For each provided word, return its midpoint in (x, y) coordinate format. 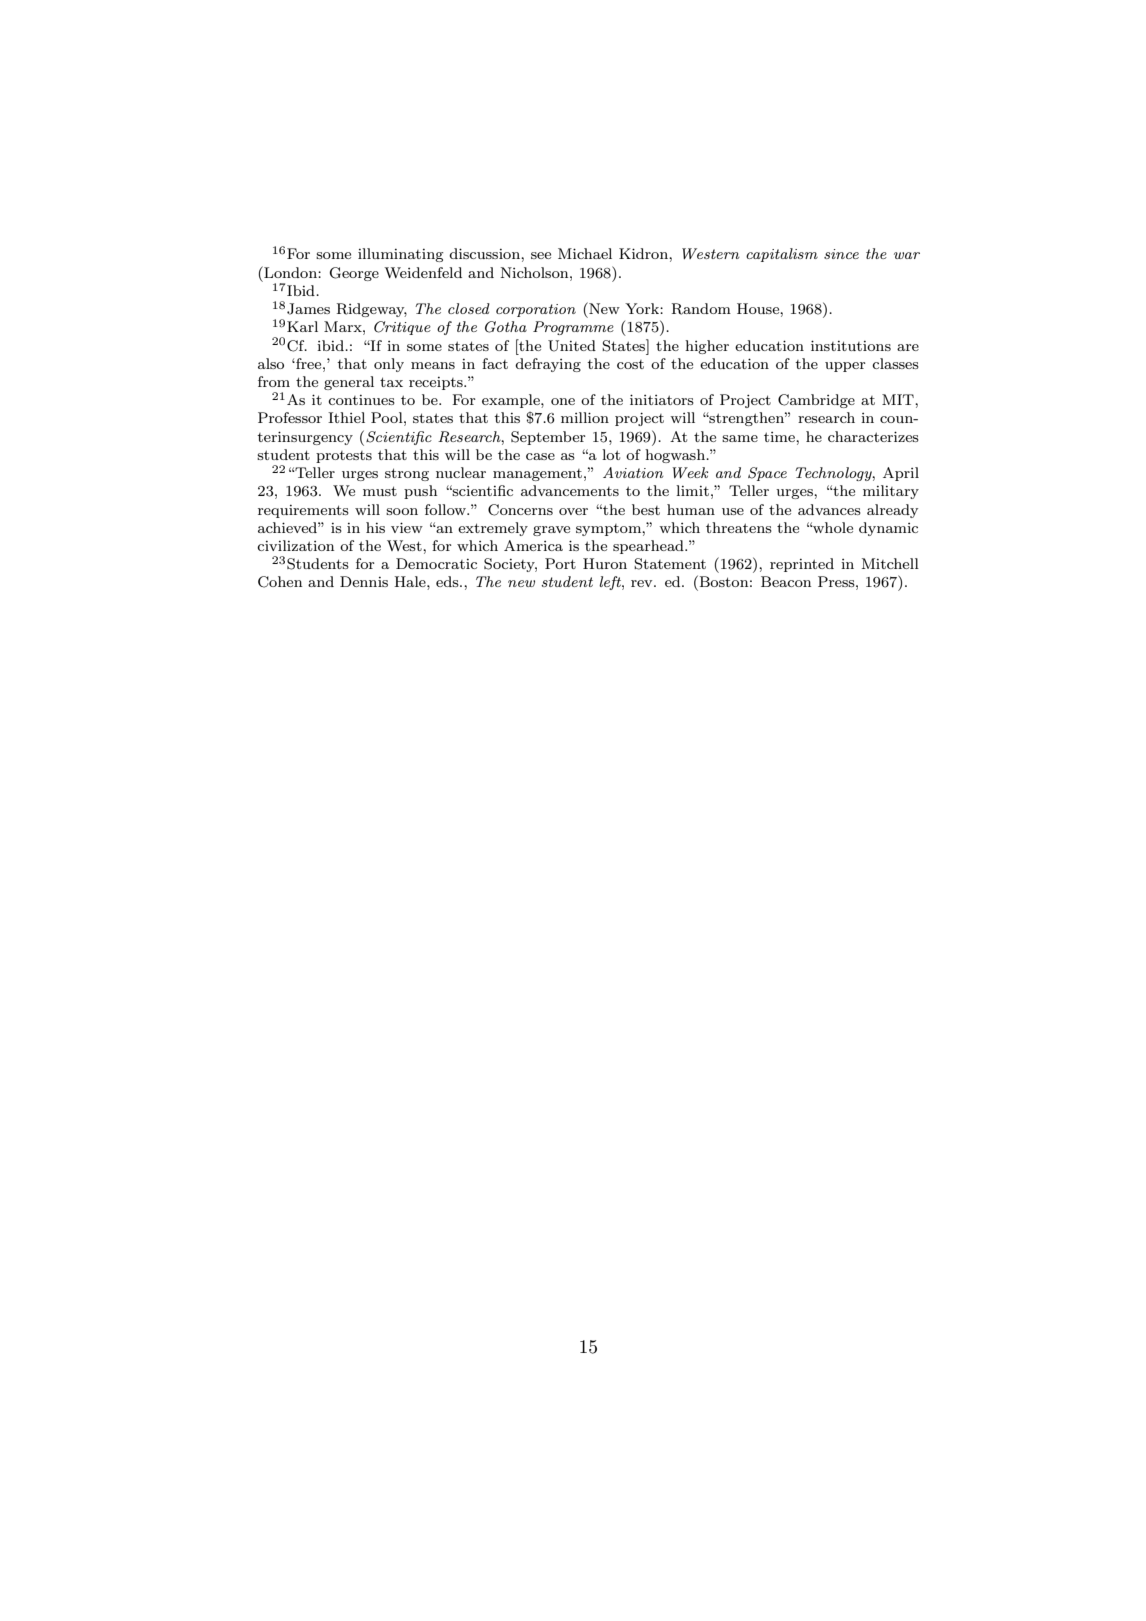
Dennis (364, 581)
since (841, 254)
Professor (290, 417)
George (354, 274)
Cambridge (816, 401)
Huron (605, 563)
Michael (585, 253)
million (585, 417)
